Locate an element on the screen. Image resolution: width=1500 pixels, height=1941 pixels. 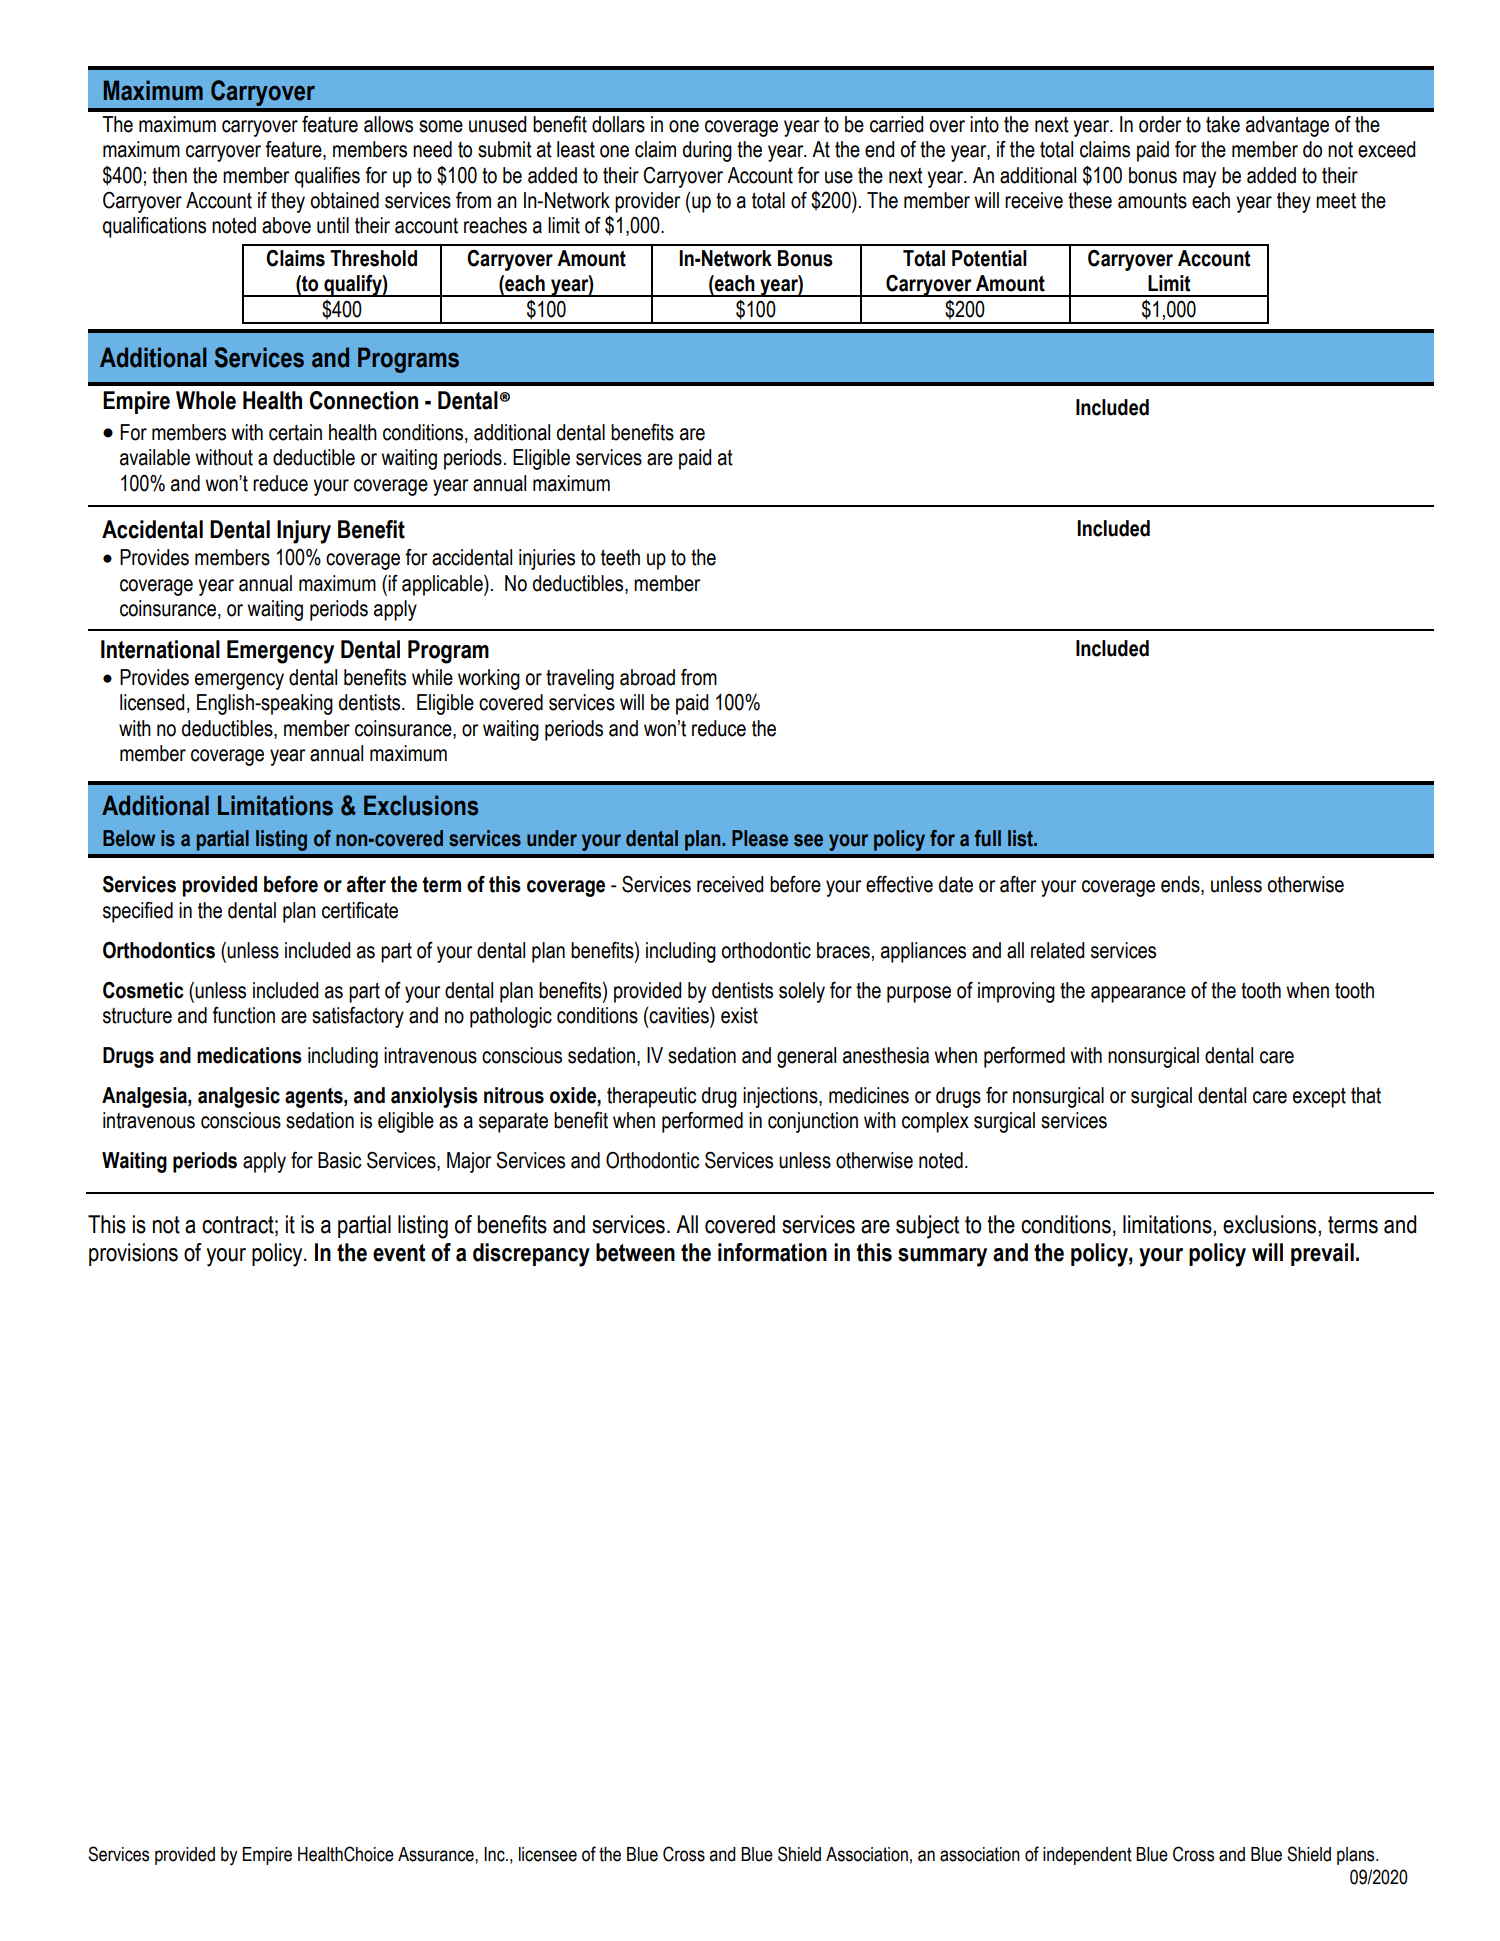
appearance is located at coordinates (1138, 994).
